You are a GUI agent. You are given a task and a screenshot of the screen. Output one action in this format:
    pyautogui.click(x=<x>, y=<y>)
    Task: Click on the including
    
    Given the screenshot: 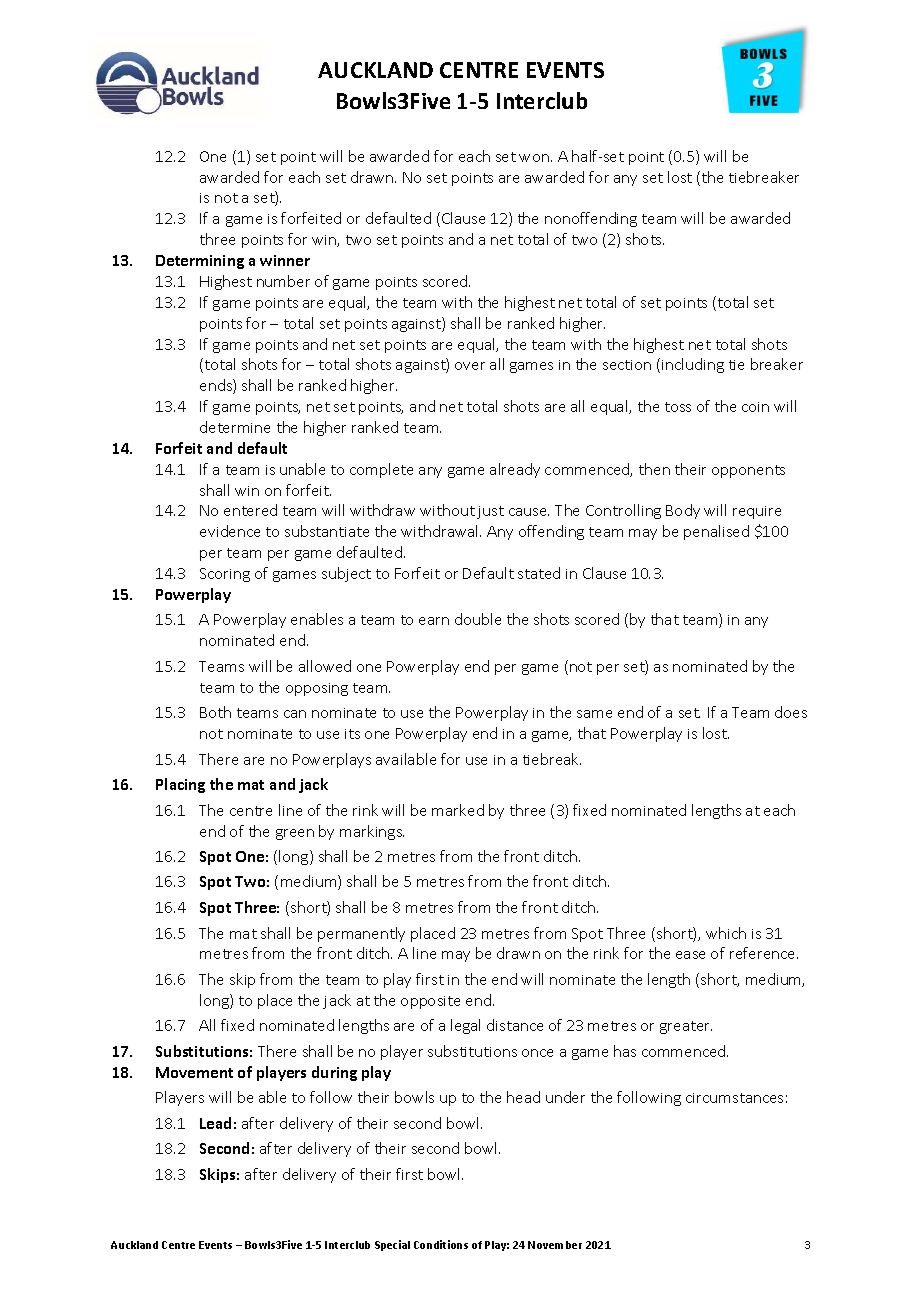 What is the action you would take?
    pyautogui.click(x=693, y=365)
